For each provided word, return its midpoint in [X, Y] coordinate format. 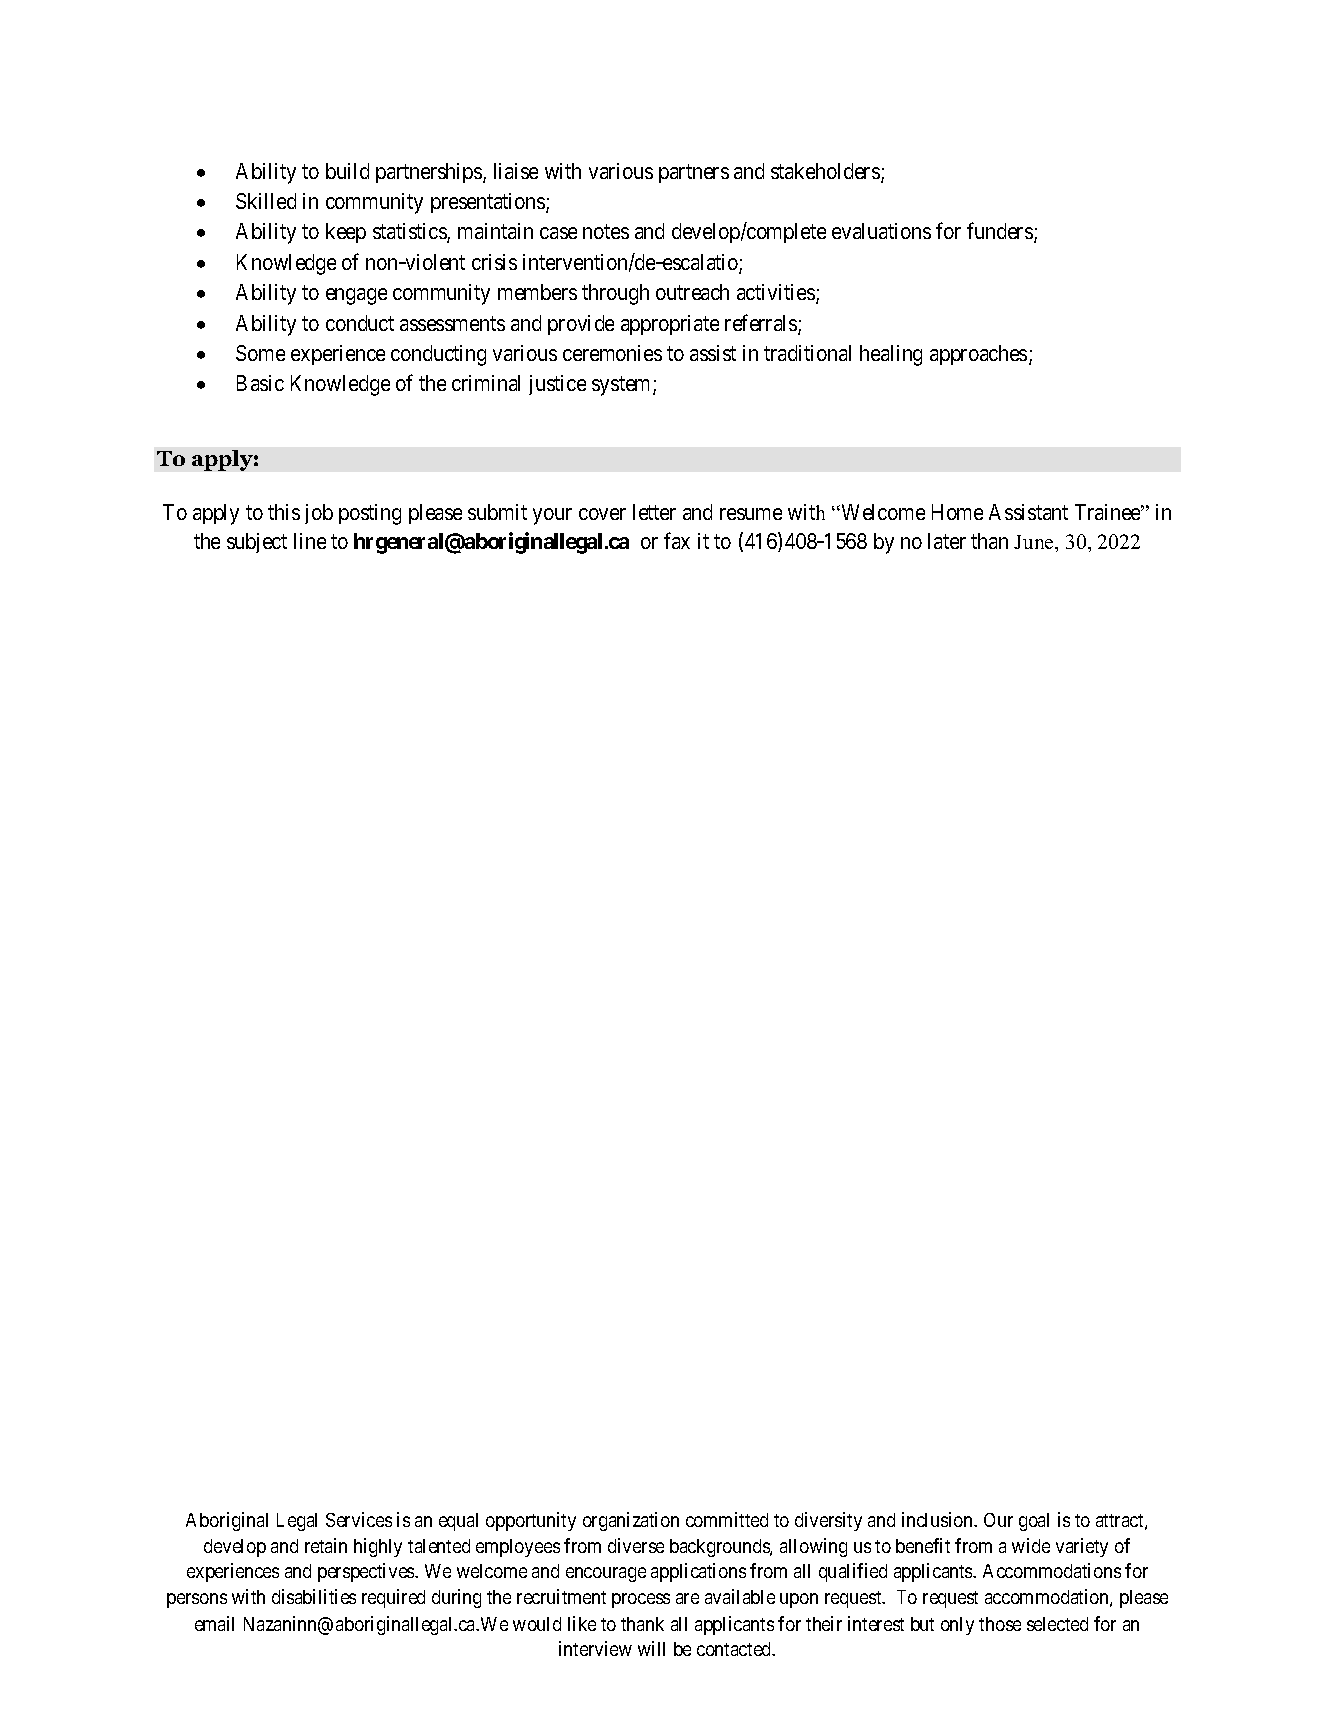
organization [631, 1521]
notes [606, 232]
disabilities [314, 1596]
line [310, 541]
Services [359, 1519]
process [641, 1600]
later [947, 541]
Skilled [266, 201]
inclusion [938, 1519]
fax [677, 540]
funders [1000, 231]
